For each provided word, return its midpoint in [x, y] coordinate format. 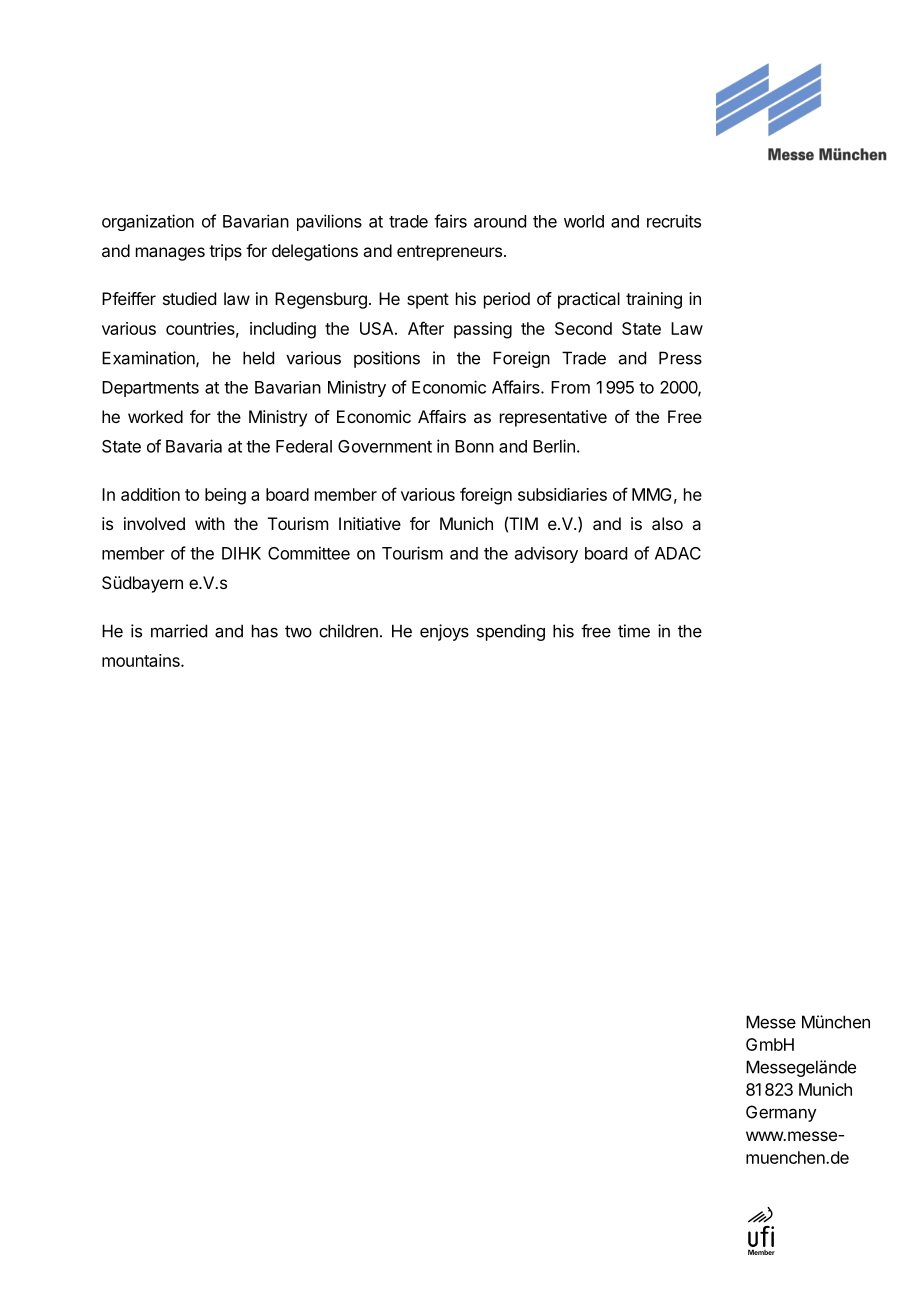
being [225, 496]
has [265, 631]
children [348, 631]
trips [225, 252]
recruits [674, 221]
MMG [652, 494]
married [179, 631]
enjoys [444, 632]
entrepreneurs [449, 253]
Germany [781, 1113]
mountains [142, 660]
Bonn [474, 446]
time [634, 631]
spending [511, 632]
